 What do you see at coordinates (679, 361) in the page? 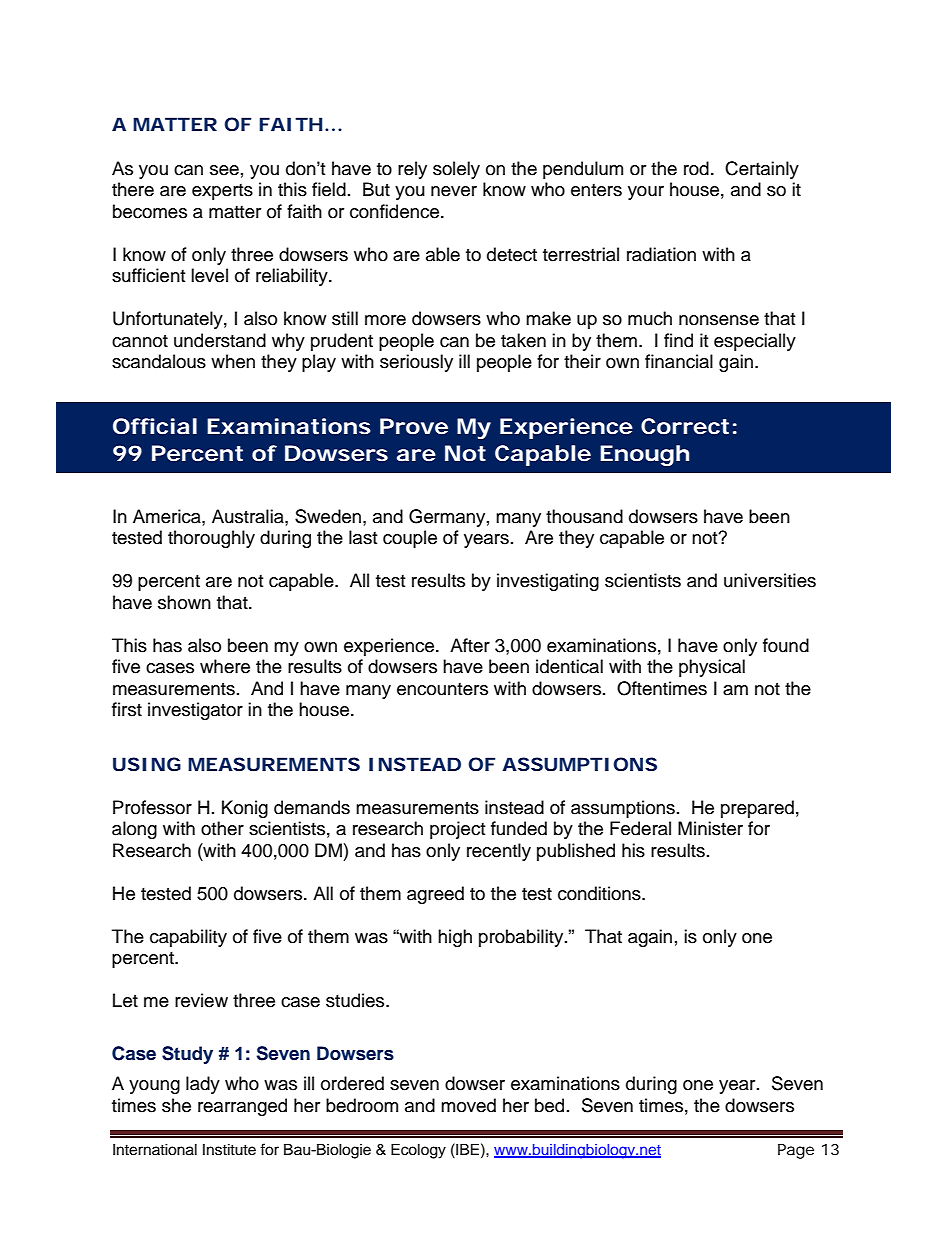
I see `financial` at bounding box center [679, 361].
